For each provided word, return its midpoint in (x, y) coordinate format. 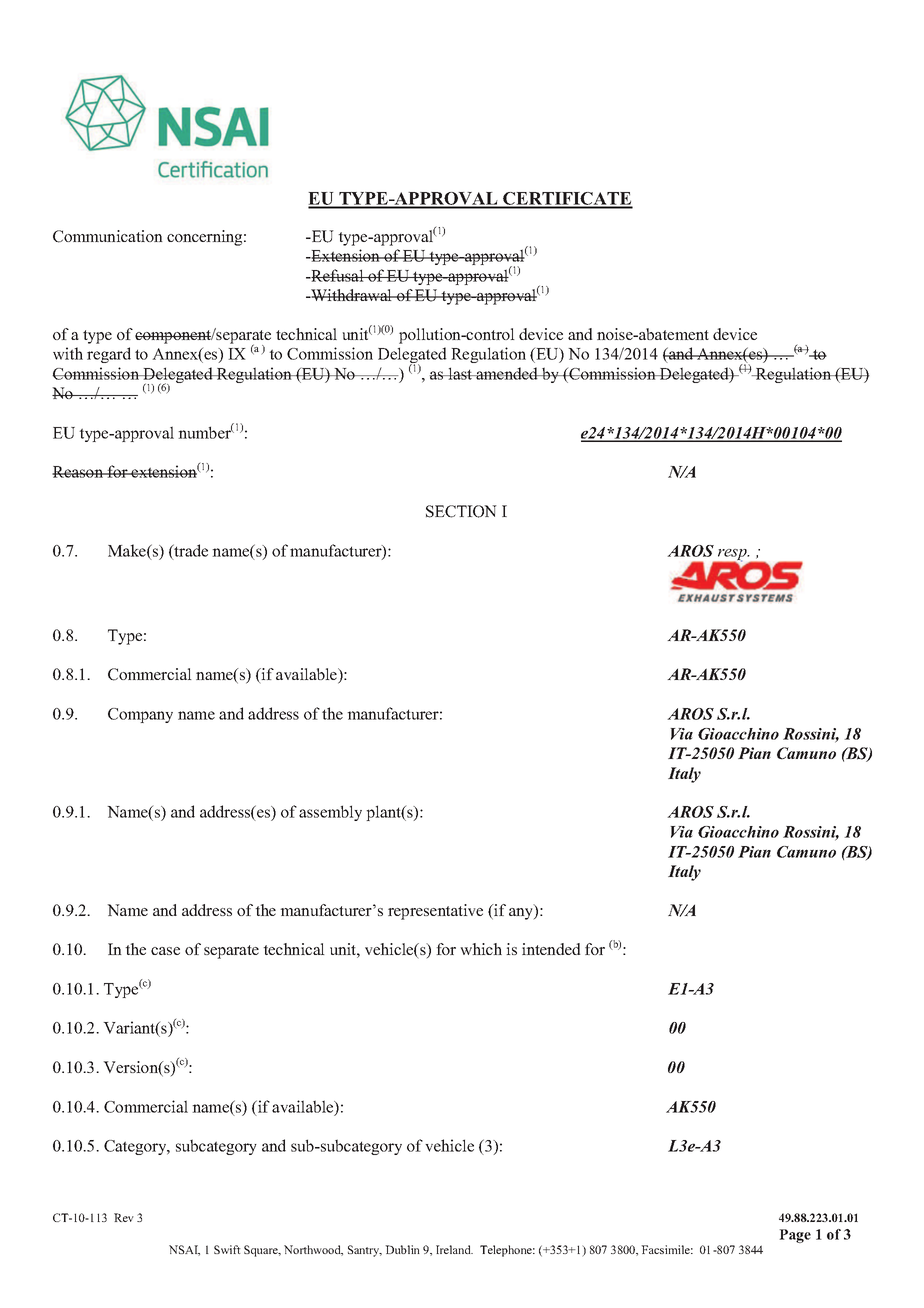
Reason (79, 472)
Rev (124, 1217)
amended (507, 373)
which (481, 949)
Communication (108, 236)
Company (140, 715)
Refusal (337, 275)
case (165, 951)
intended (551, 949)
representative (435, 912)
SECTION (461, 511)
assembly (330, 813)
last (460, 373)
